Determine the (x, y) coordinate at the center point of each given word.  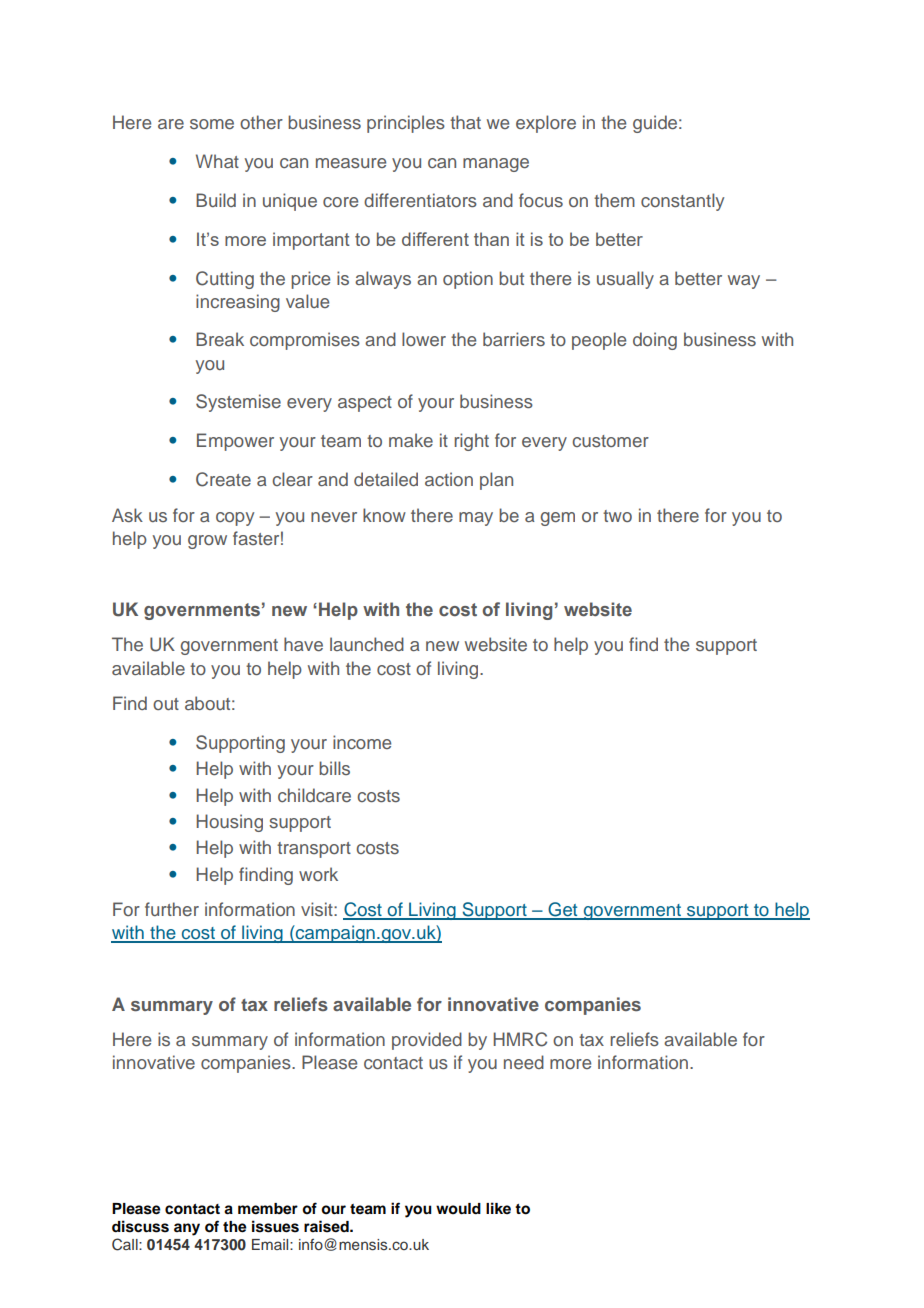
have (303, 644)
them (614, 200)
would (458, 1209)
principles (406, 124)
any (187, 1229)
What (217, 161)
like (498, 1208)
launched (367, 644)
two (617, 516)
